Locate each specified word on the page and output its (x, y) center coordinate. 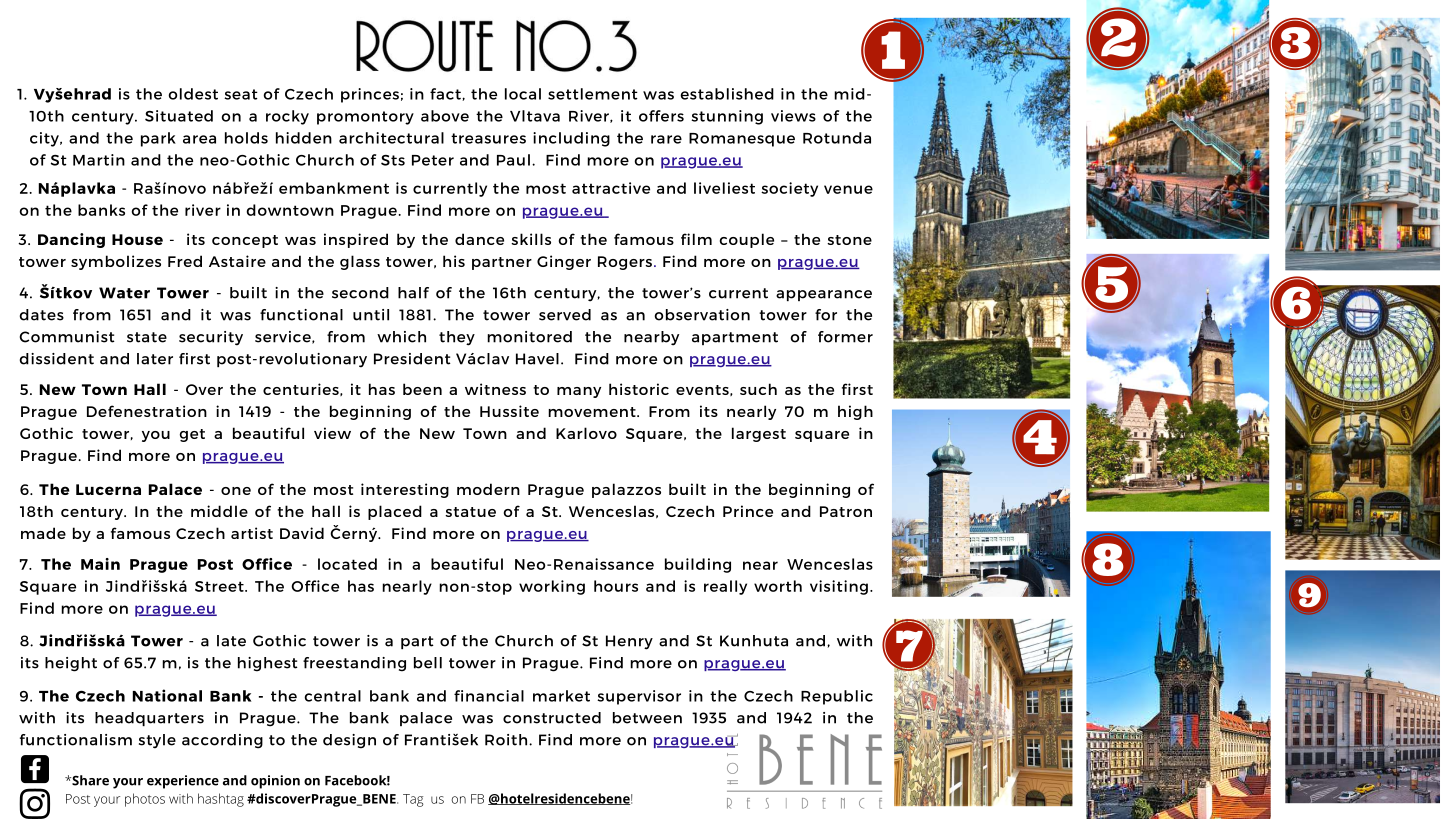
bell (428, 663)
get (192, 435)
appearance (824, 295)
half (413, 293)
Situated (179, 116)
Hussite (509, 411)
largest (759, 434)
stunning (727, 117)
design (349, 741)
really (725, 587)
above (445, 116)
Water (124, 293)
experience (183, 782)
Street (220, 586)
